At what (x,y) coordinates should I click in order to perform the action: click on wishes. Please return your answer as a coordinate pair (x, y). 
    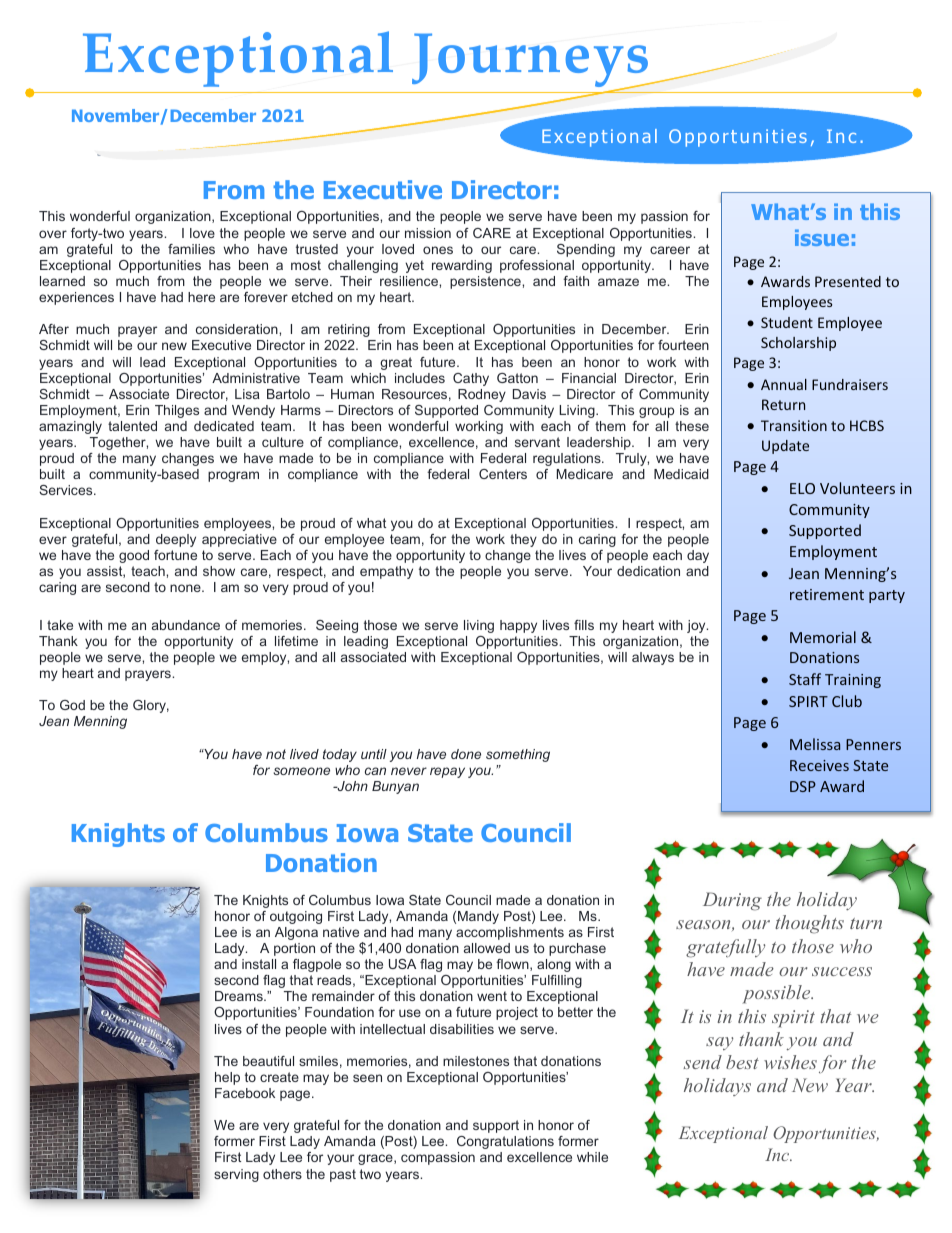
    Looking at the image, I should click on (790, 1062).
